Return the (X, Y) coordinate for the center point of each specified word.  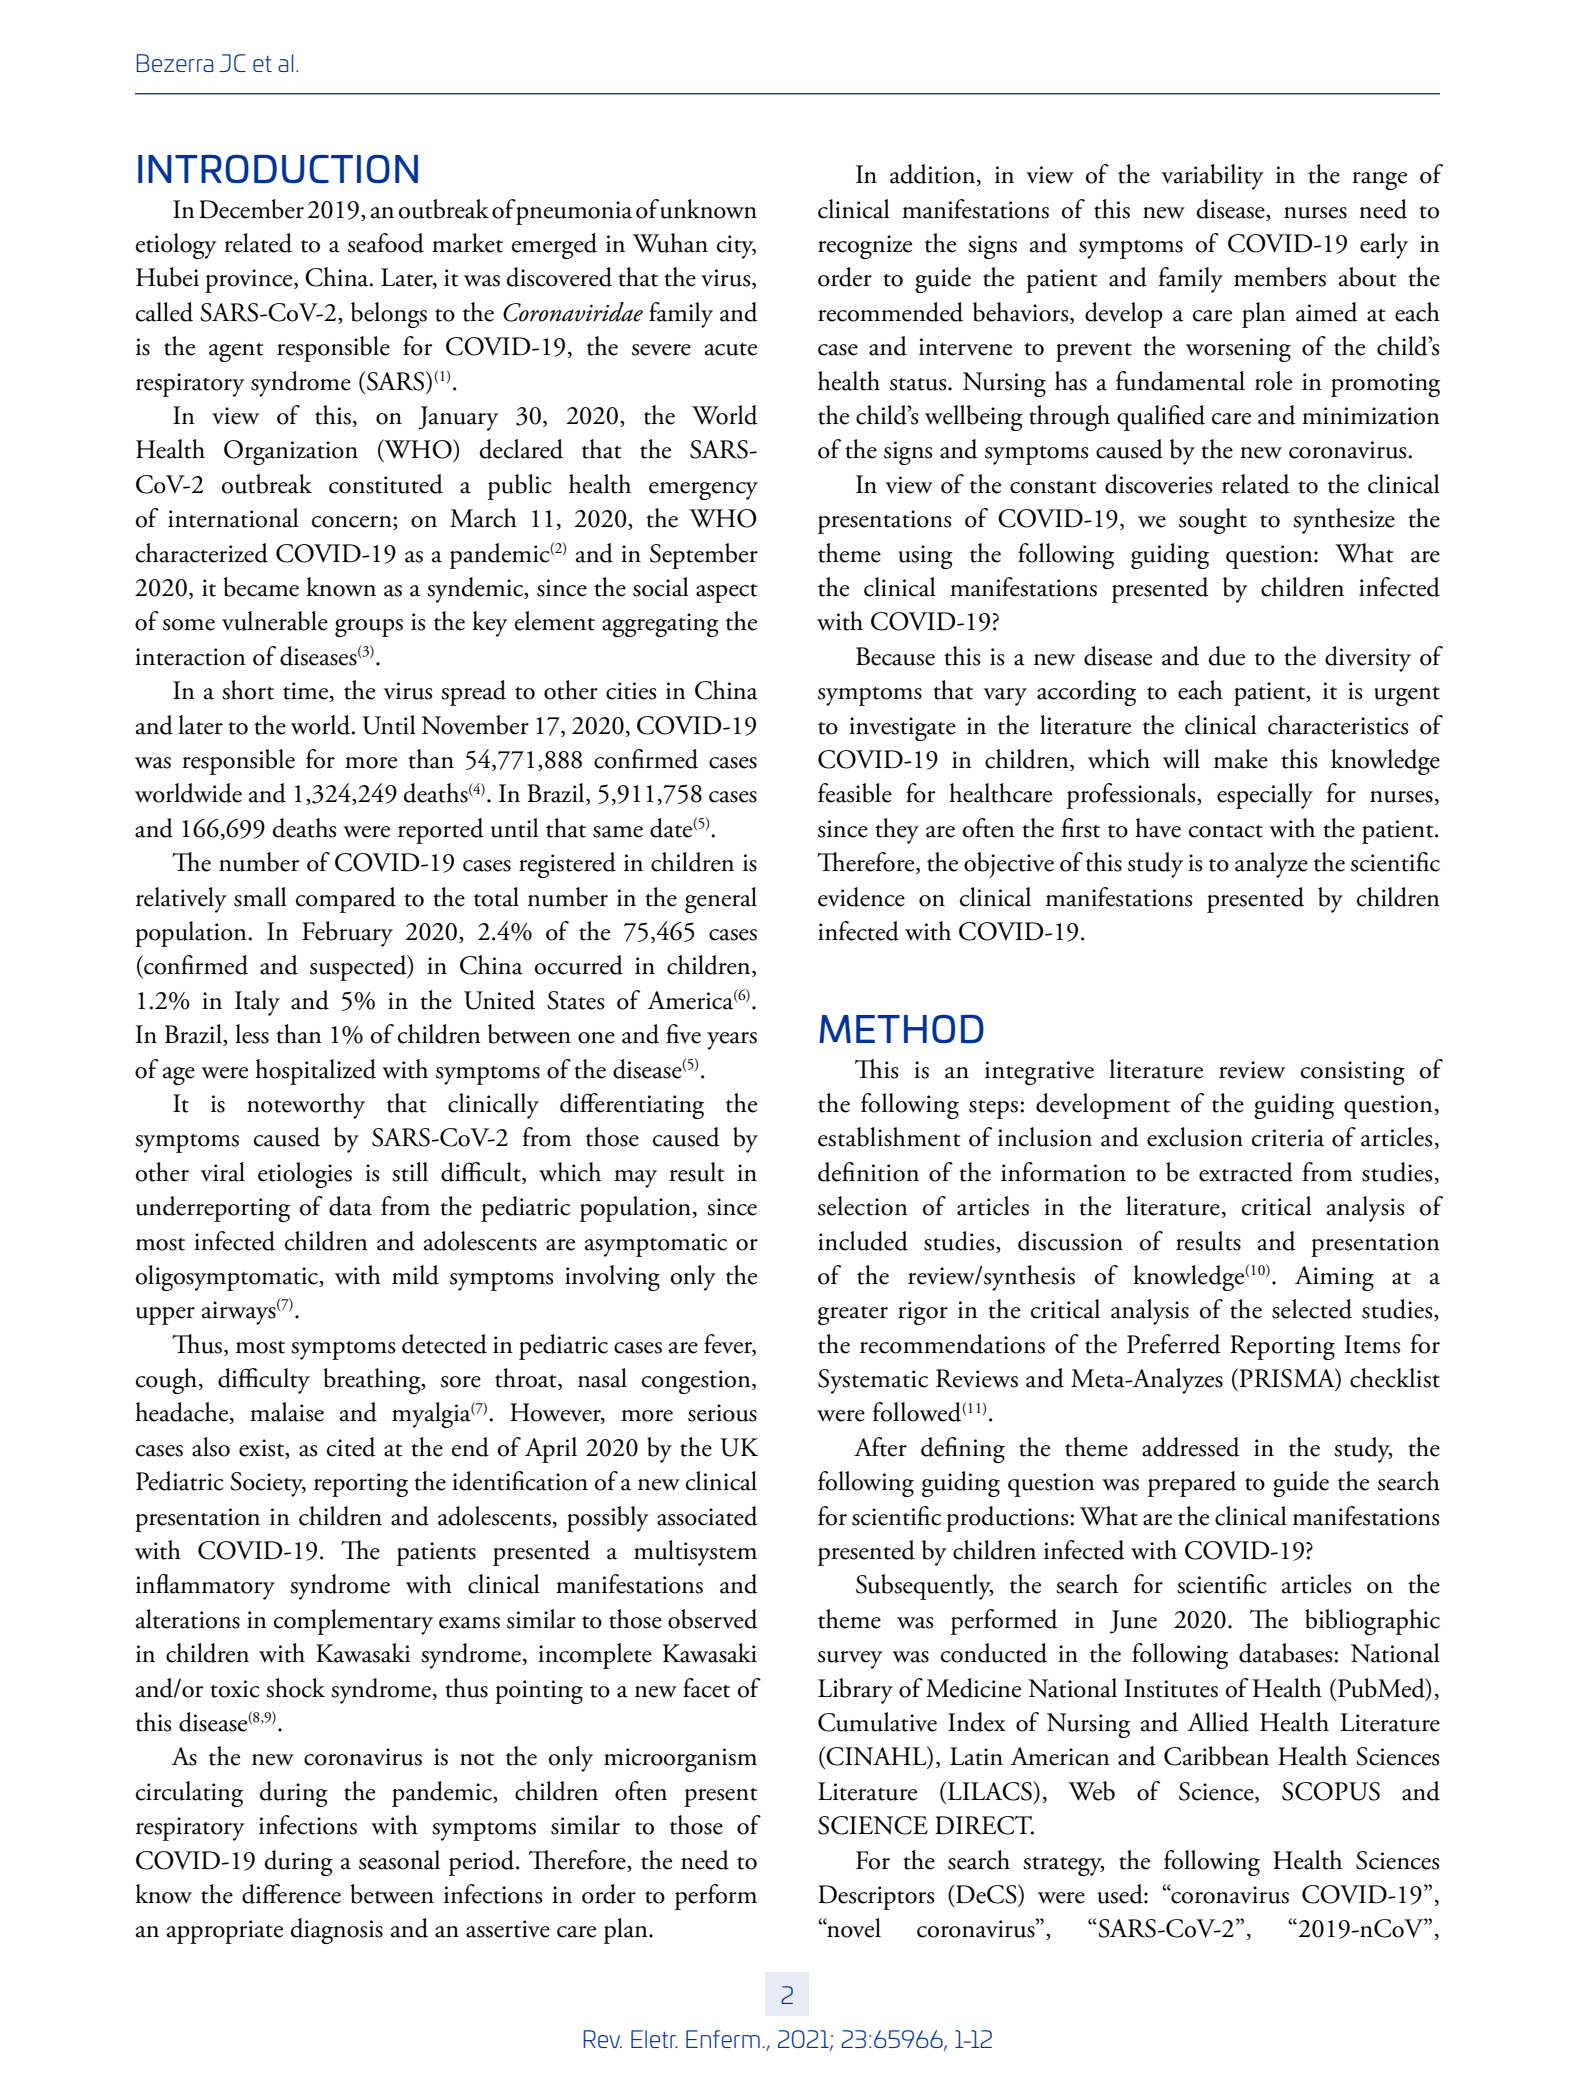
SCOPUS (1331, 1791)
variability (1212, 177)
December (251, 209)
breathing (373, 1381)
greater (853, 1315)
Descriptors (876, 1897)
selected (1312, 1309)
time (307, 692)
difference (291, 1894)
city (736, 247)
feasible (855, 793)
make (1241, 759)
